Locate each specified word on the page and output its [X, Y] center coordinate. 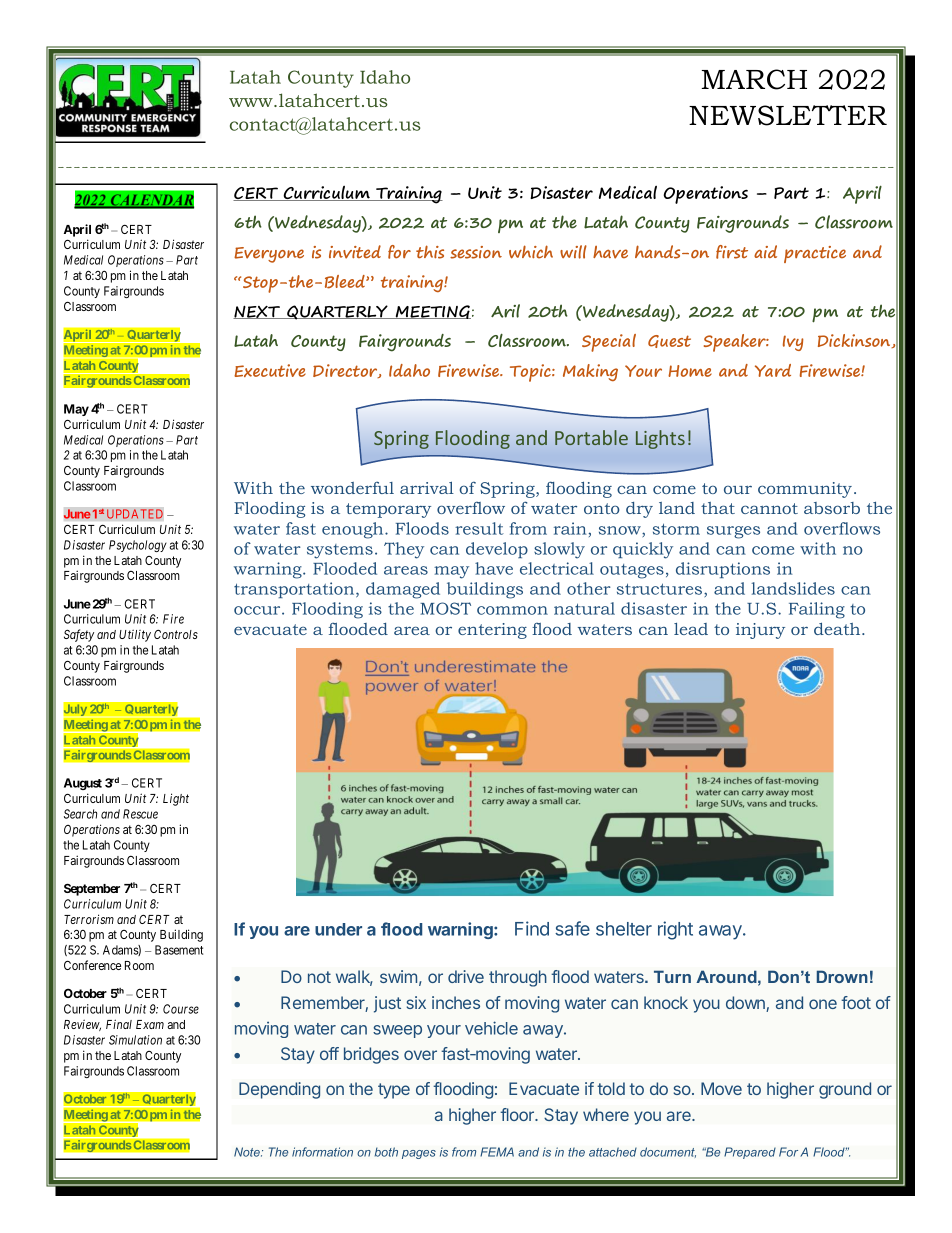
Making [590, 372]
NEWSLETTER [788, 115]
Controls [176, 634]
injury [760, 631]
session [476, 252]
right [675, 930]
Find [532, 928]
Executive [270, 370]
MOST [445, 608]
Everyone [269, 255]
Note [248, 1152]
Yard [773, 370]
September [92, 889]
